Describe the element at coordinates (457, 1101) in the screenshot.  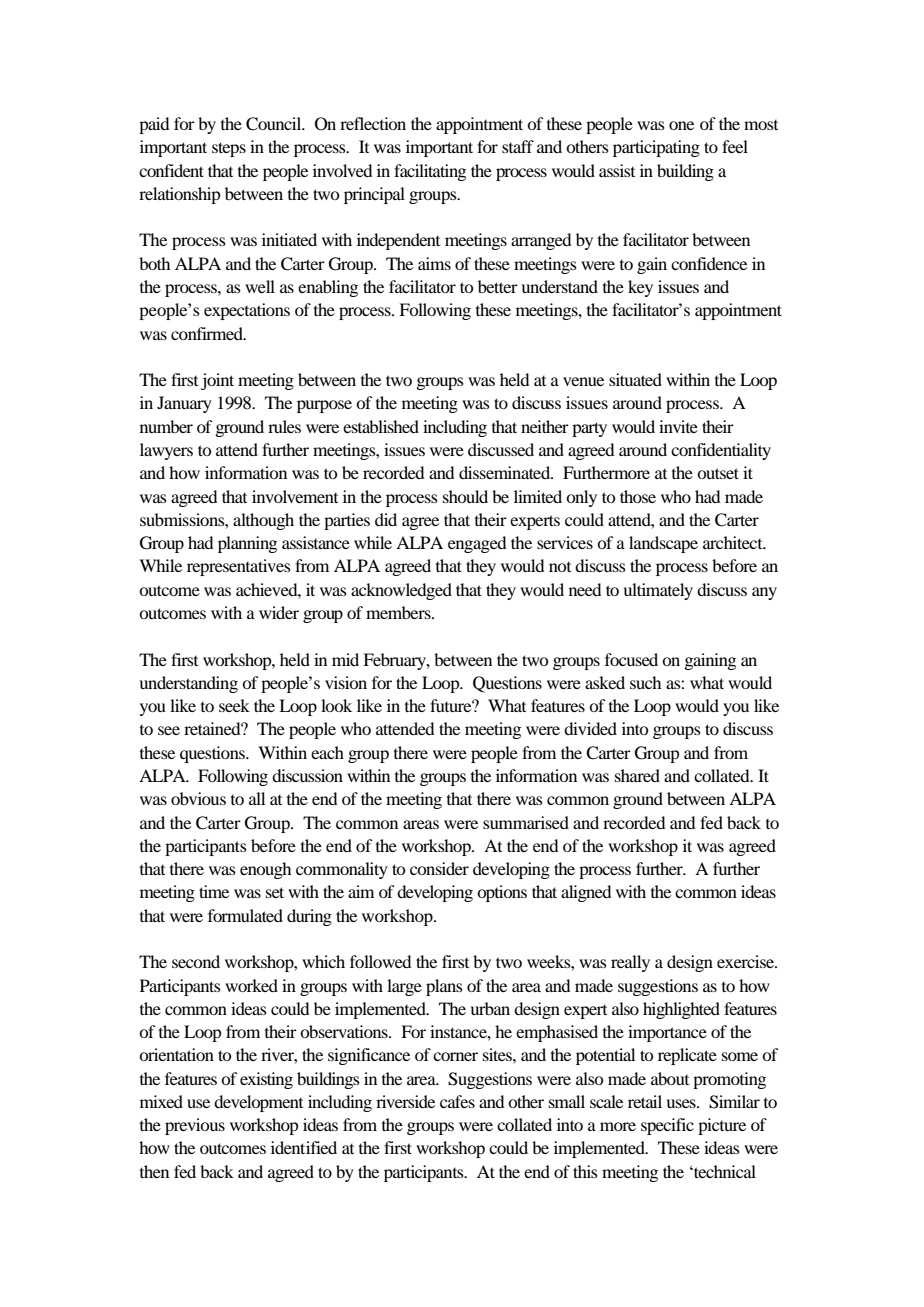
I see `cafes` at that location.
